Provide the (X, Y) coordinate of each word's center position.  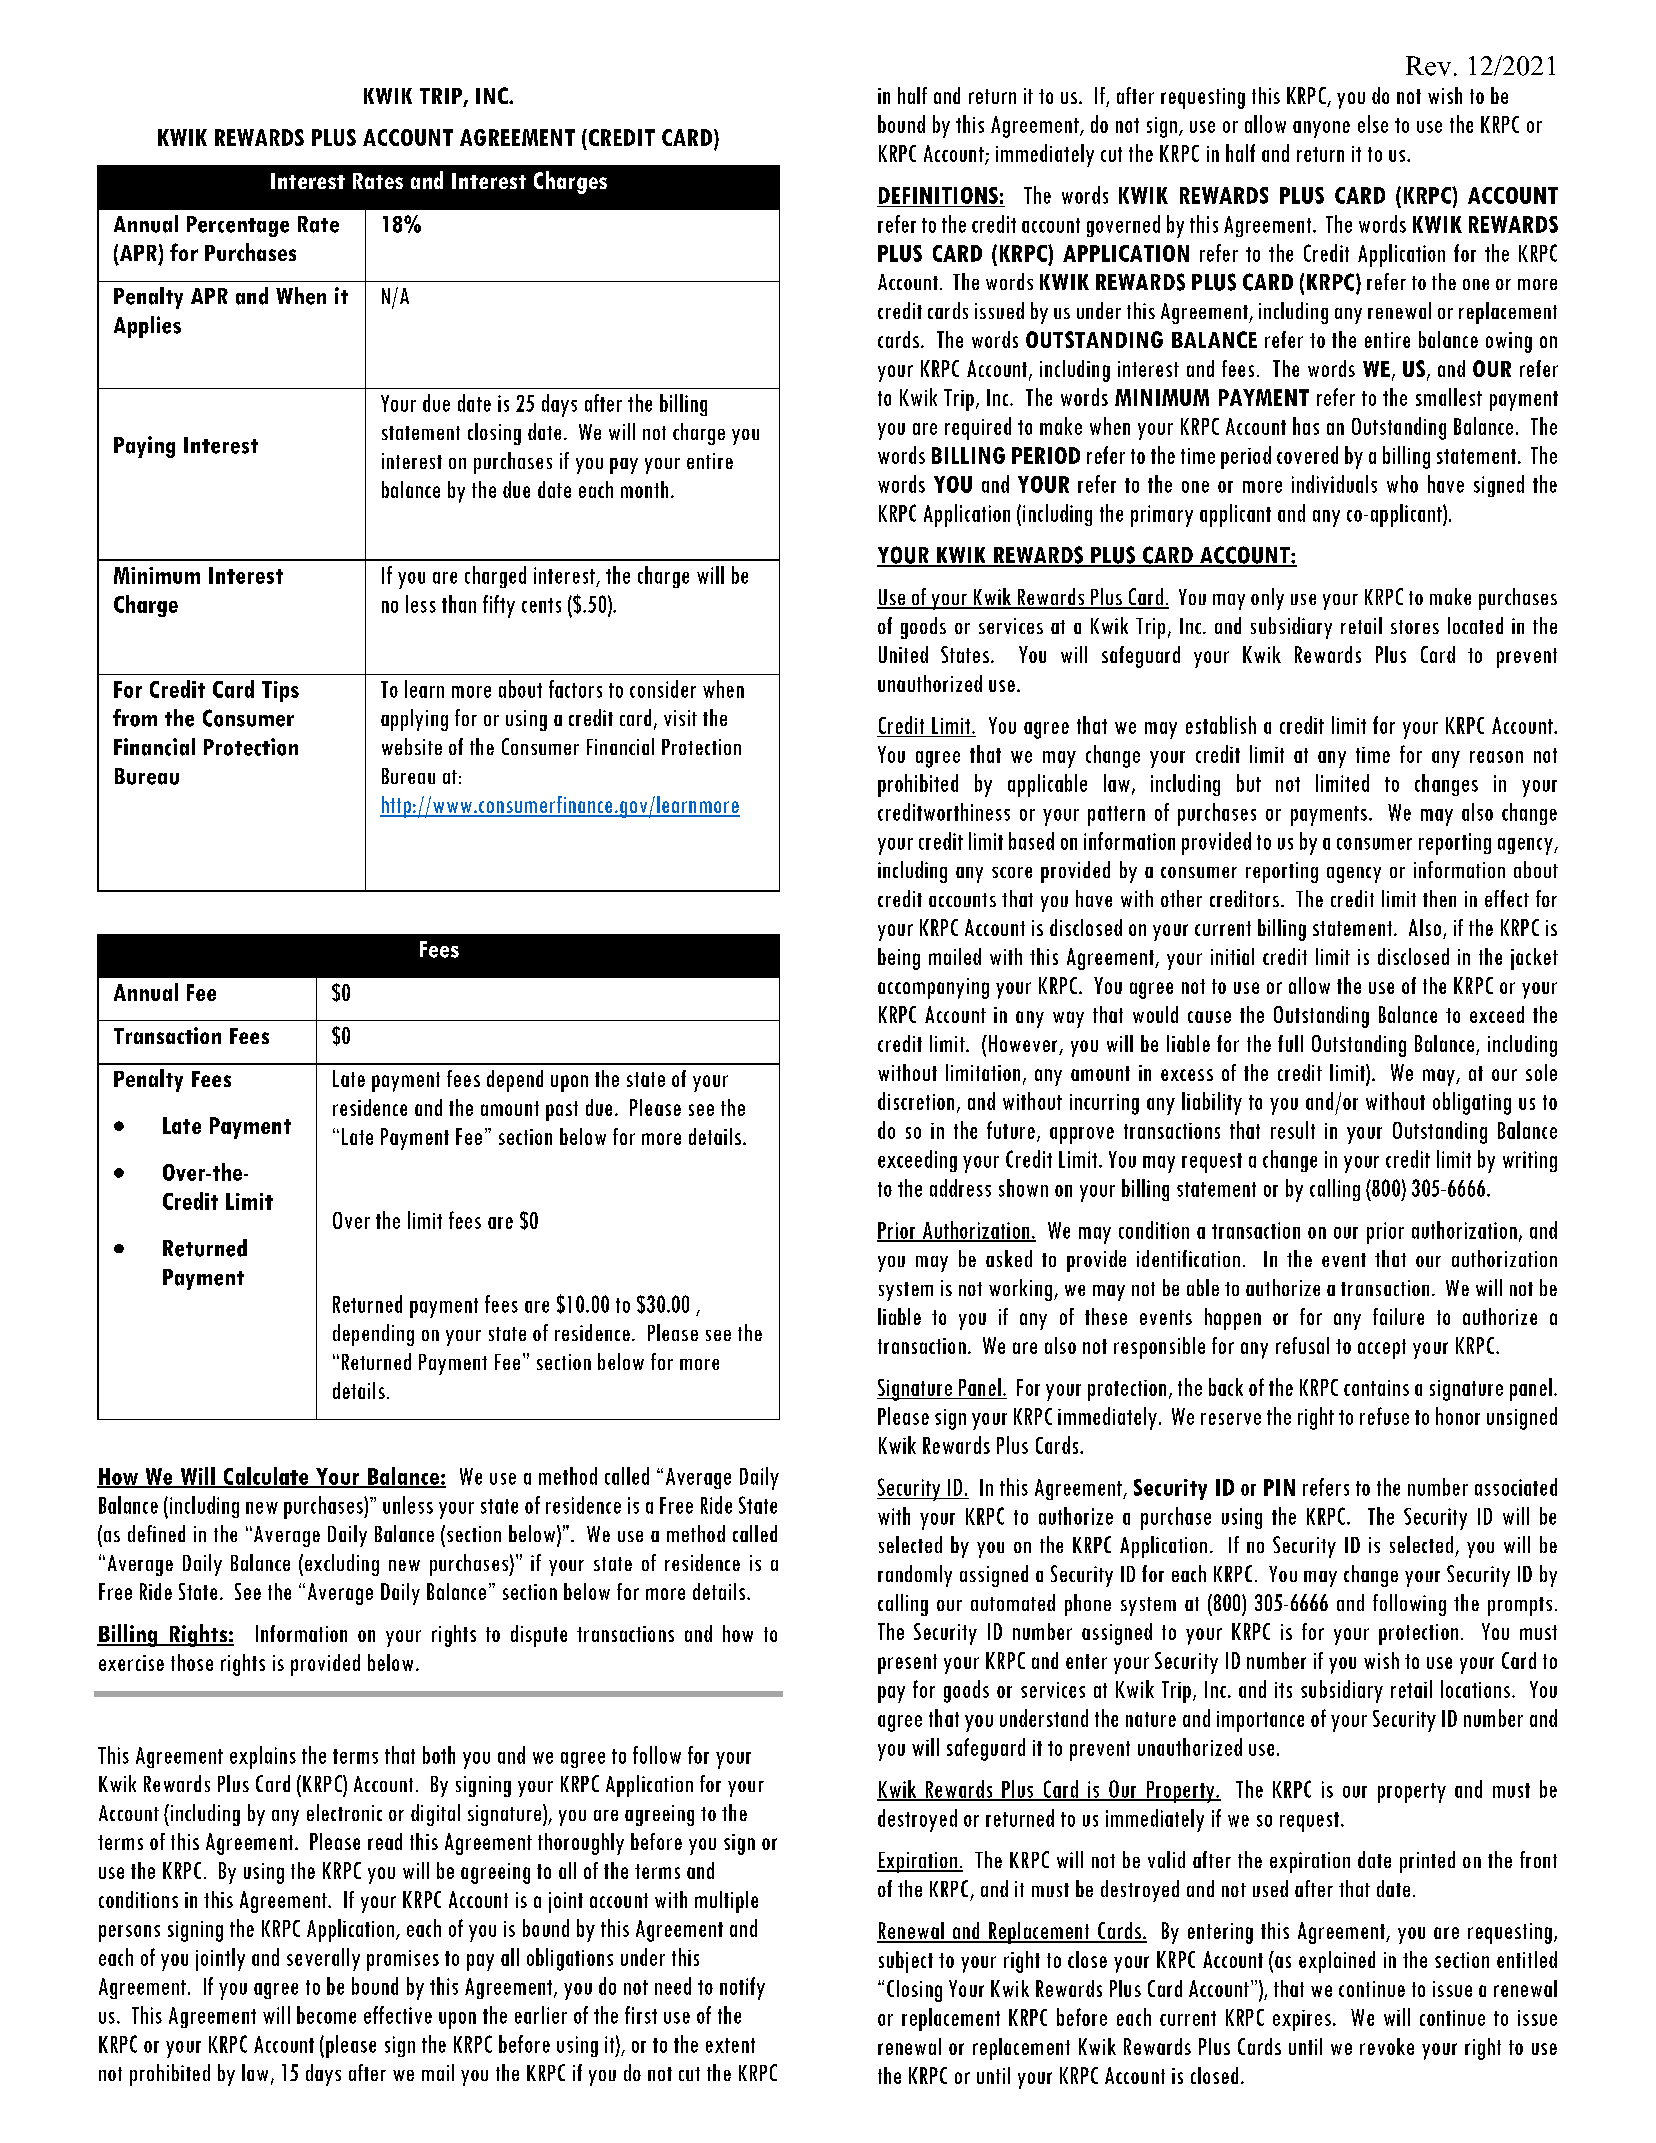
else (1373, 124)
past (562, 1111)
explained (1337, 1962)
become (326, 2015)
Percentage (238, 226)
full (1290, 1043)
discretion (916, 1101)
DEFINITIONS (938, 195)
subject (906, 1962)
